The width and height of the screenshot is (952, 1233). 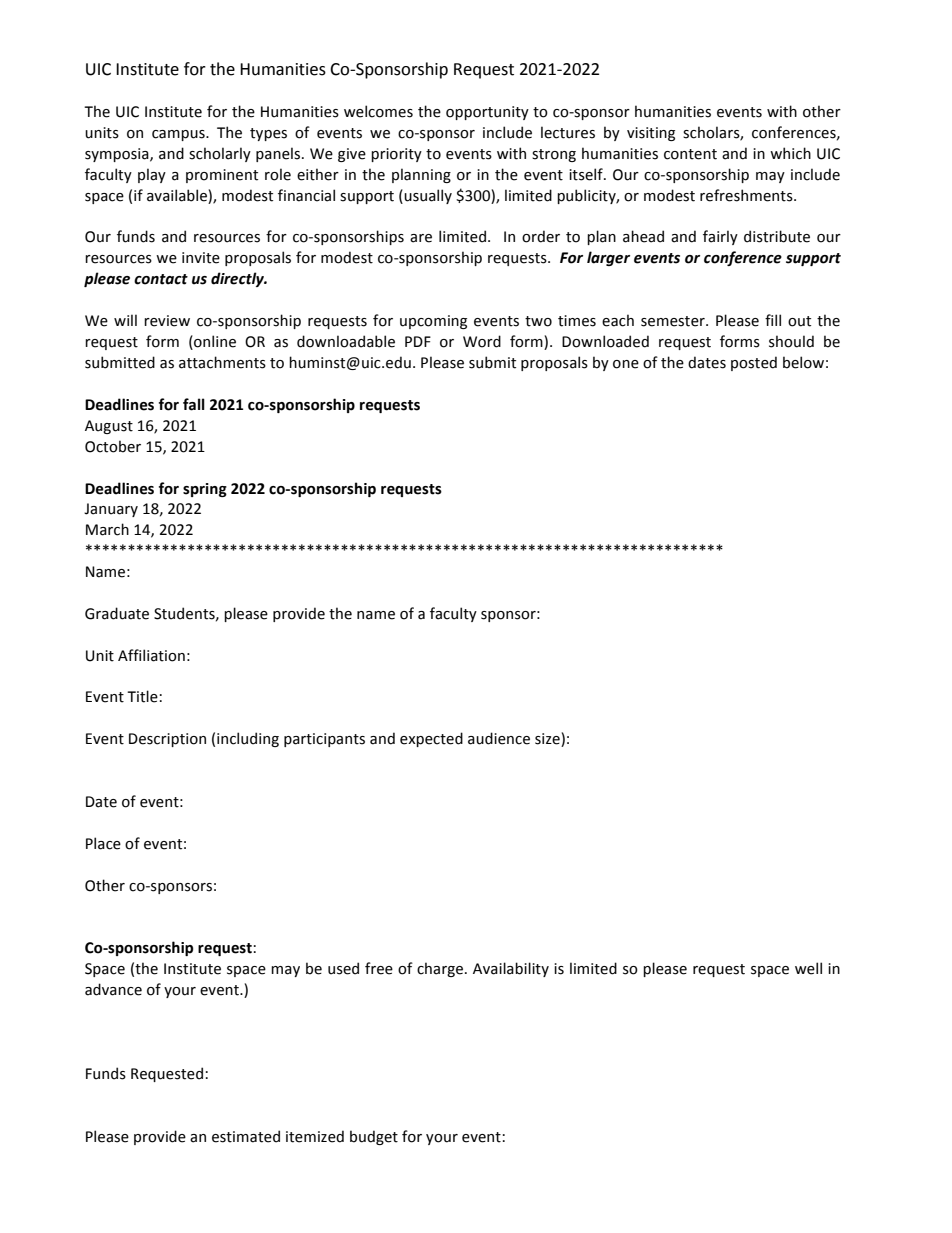 I want to click on size, so click(x=548, y=740).
